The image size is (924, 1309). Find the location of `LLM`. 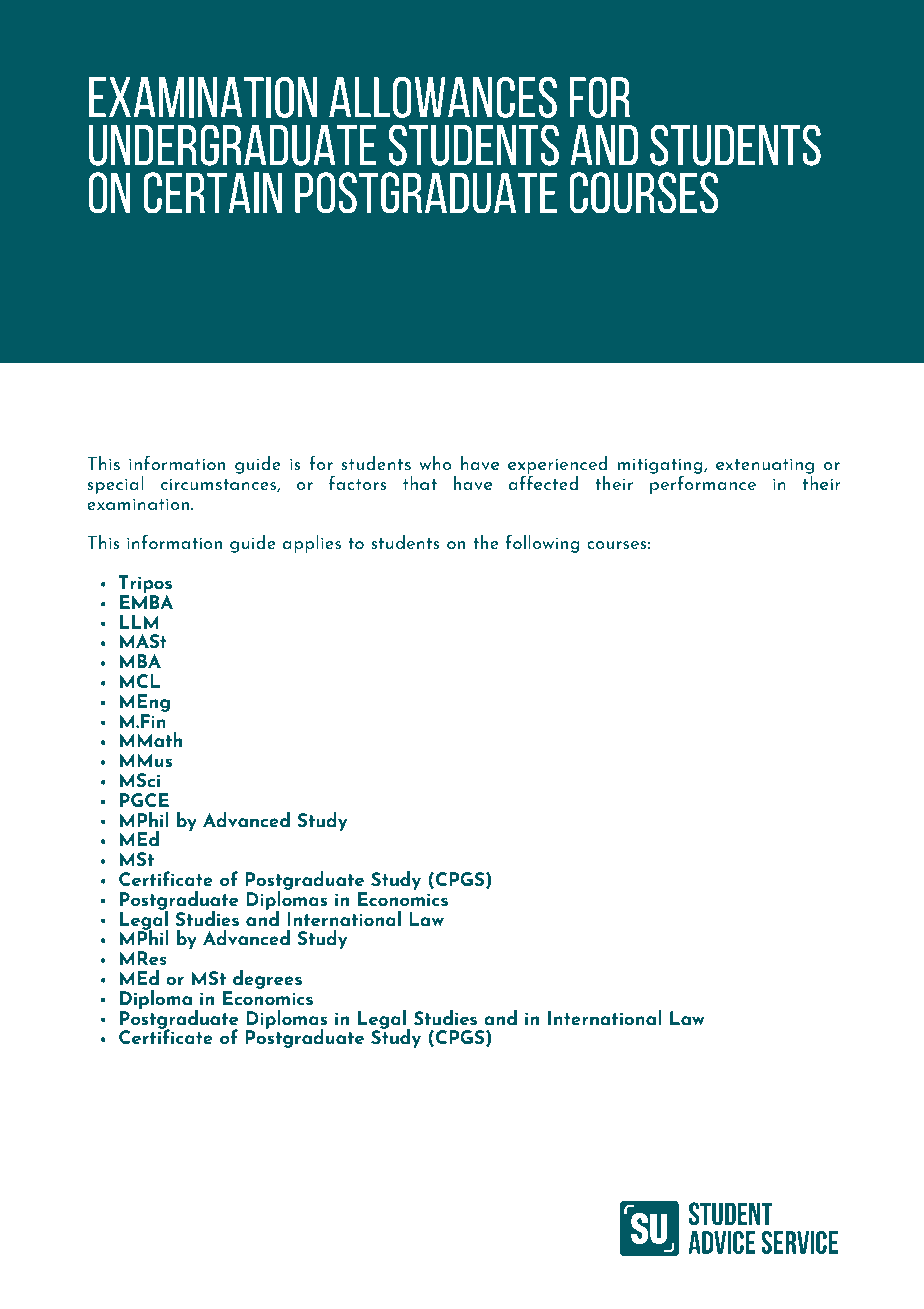

LLM is located at coordinates (139, 622).
